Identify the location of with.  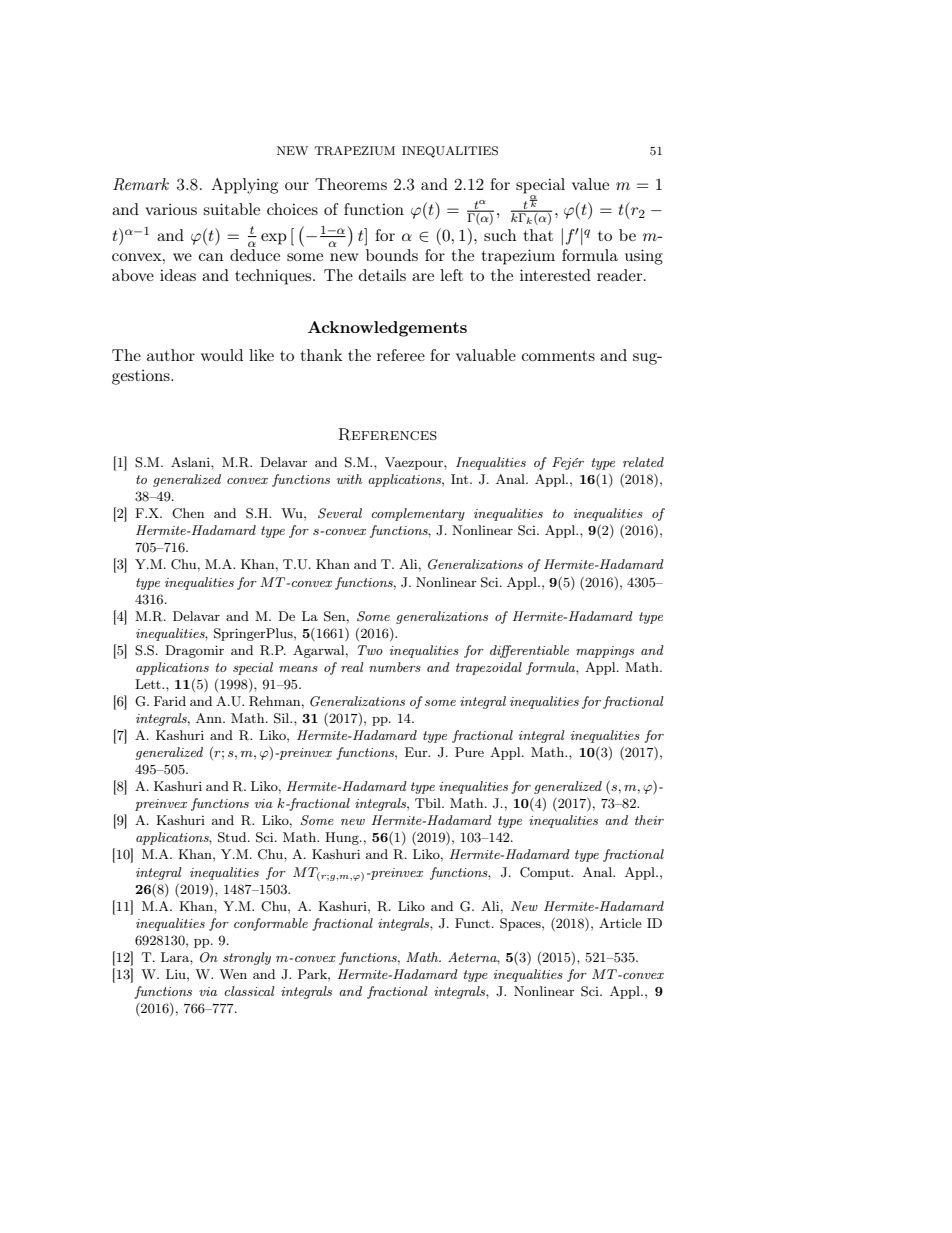
(349, 479).
